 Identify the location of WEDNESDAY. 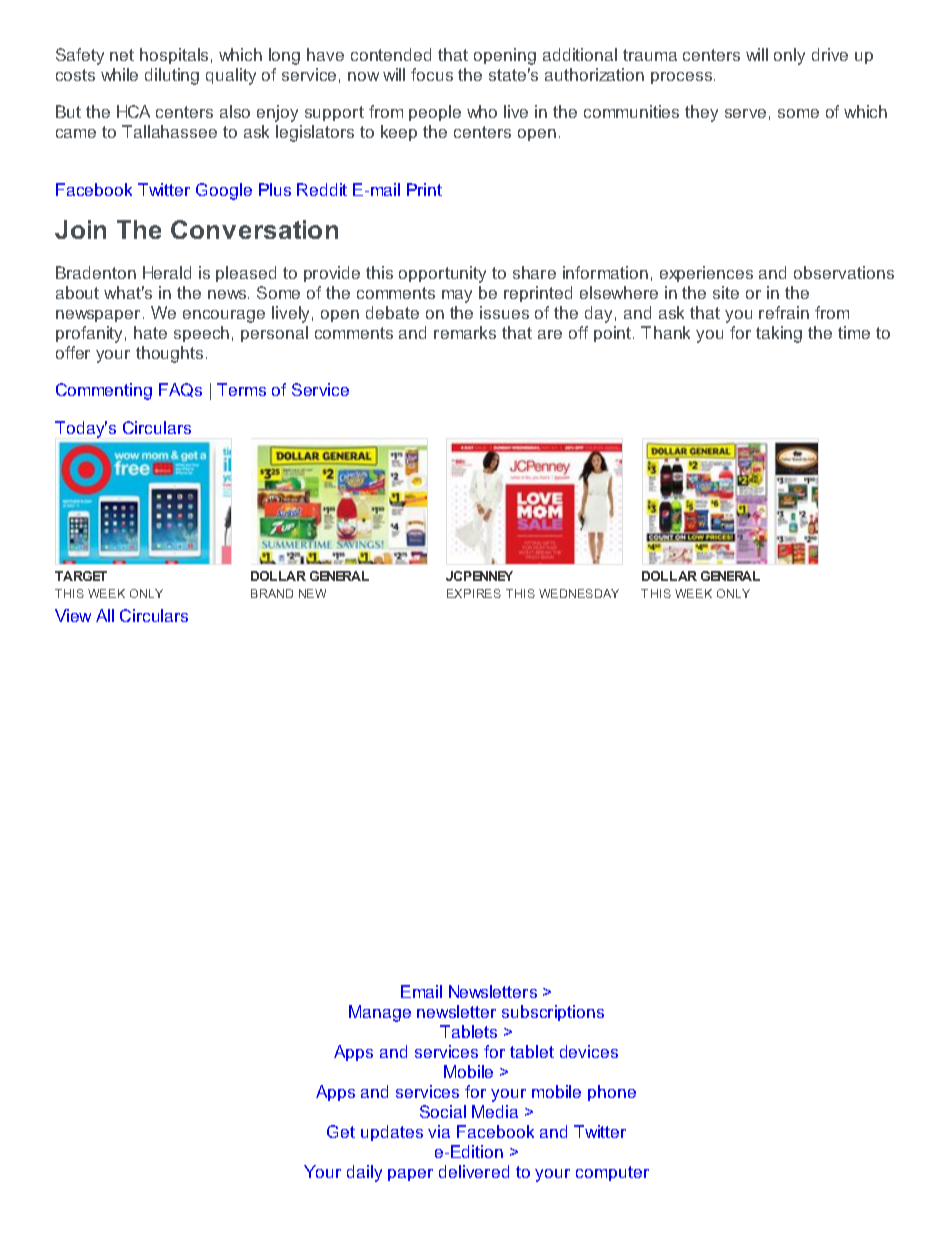
(579, 593).
